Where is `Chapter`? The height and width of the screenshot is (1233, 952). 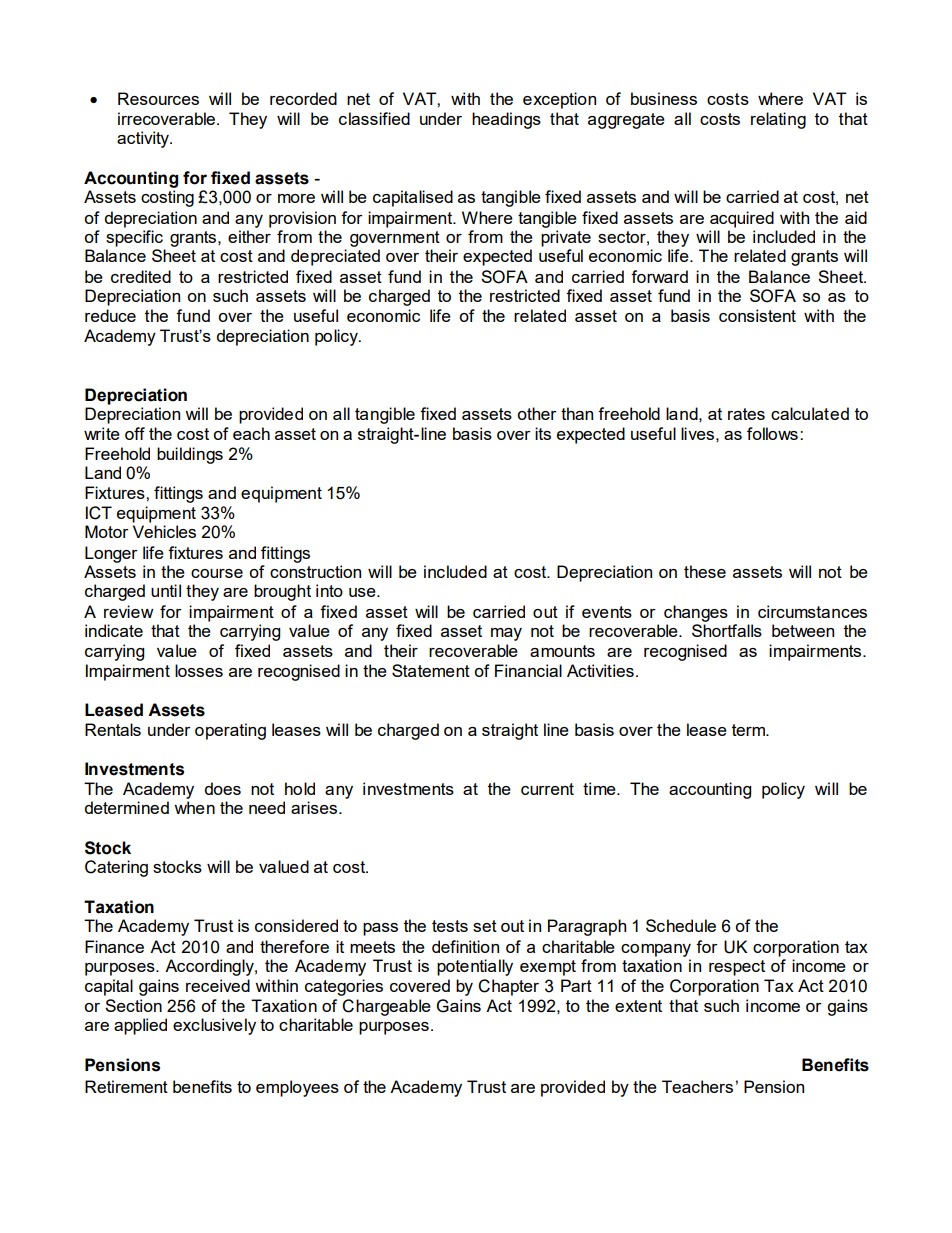
Chapter is located at coordinates (508, 987).
